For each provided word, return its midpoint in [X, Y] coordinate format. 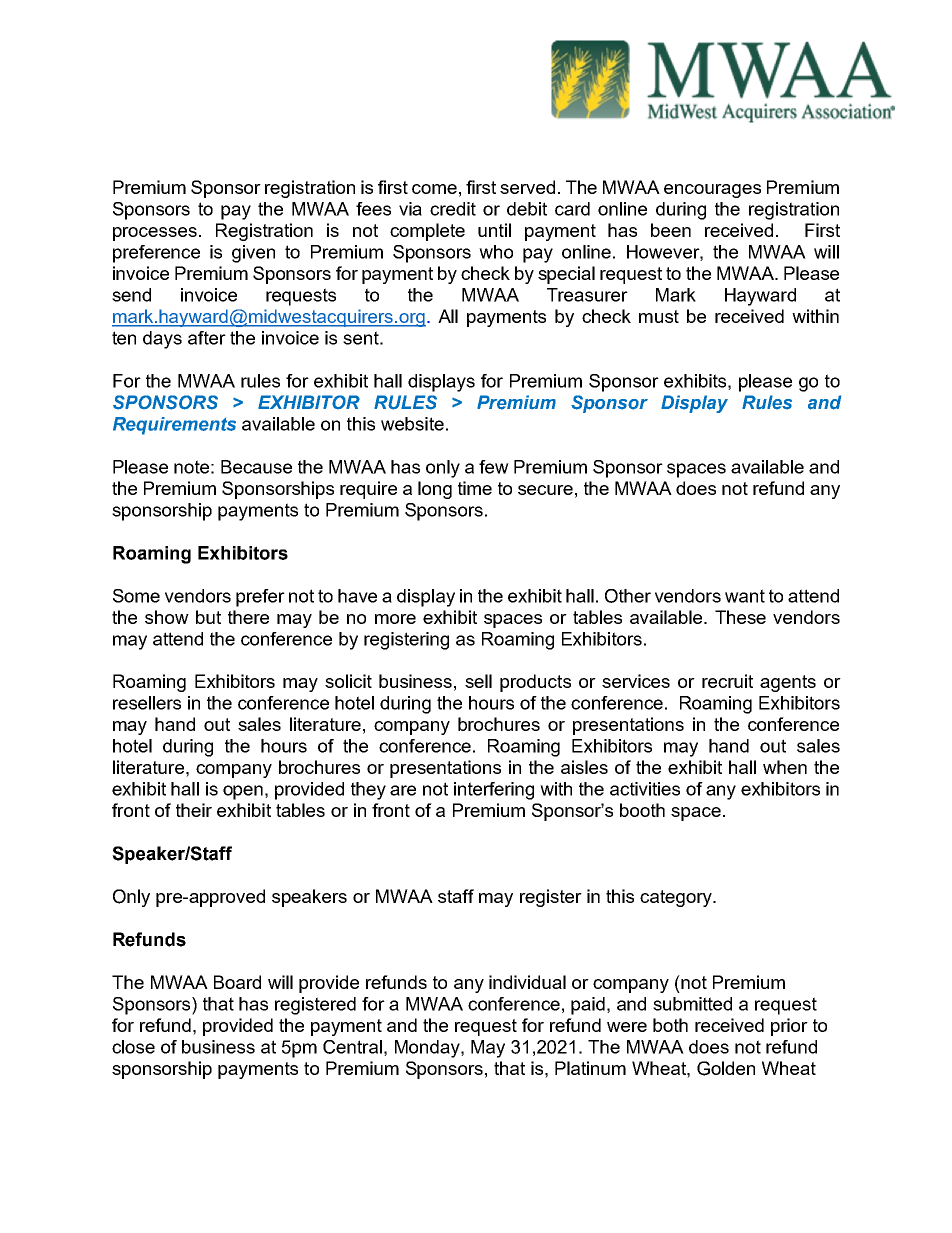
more [395, 619]
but [208, 617]
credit [453, 209]
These [740, 617]
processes [155, 234]
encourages [712, 191]
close [133, 1047]
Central [352, 1047]
